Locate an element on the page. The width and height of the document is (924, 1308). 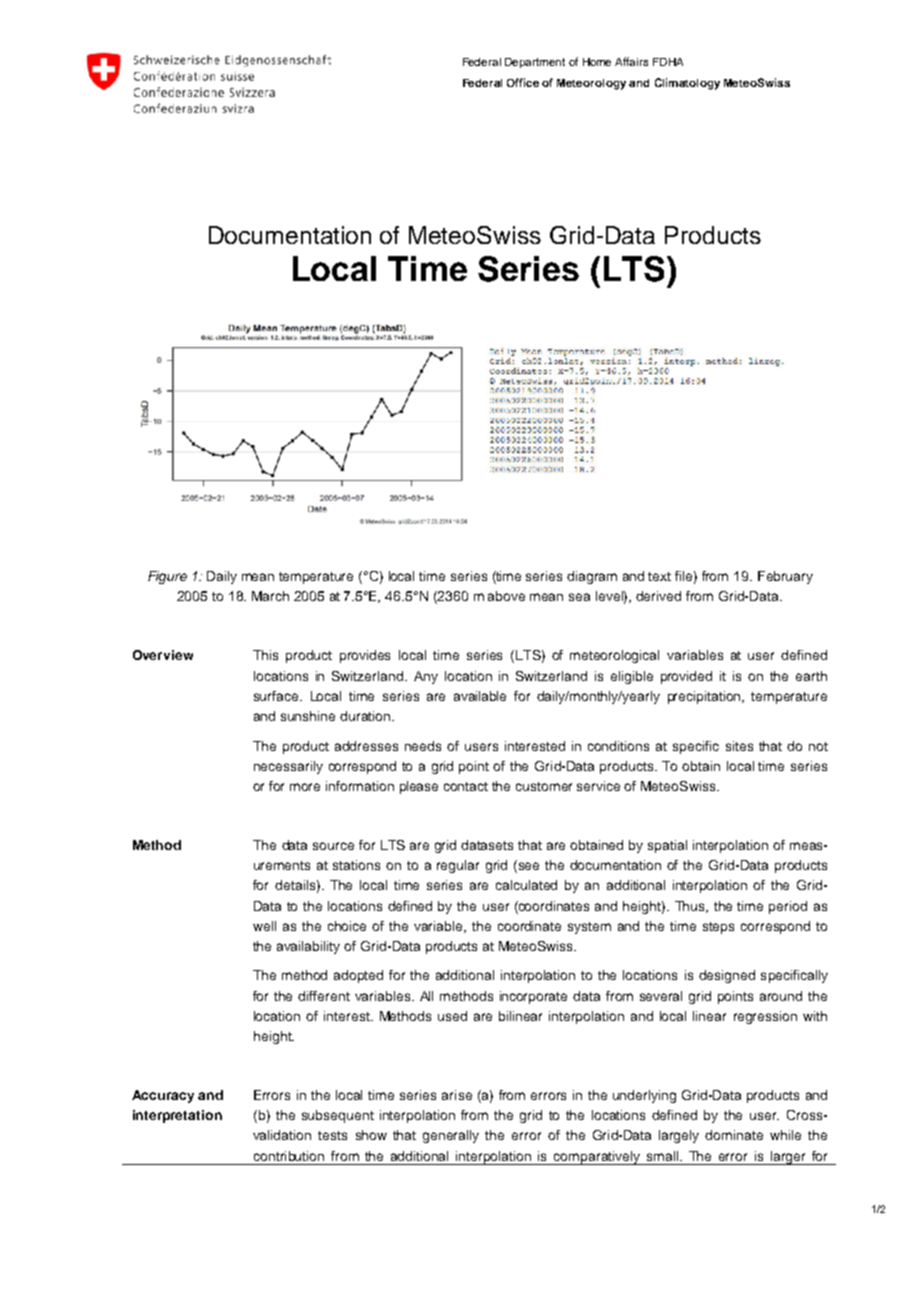
Climatology is located at coordinates (687, 84).
